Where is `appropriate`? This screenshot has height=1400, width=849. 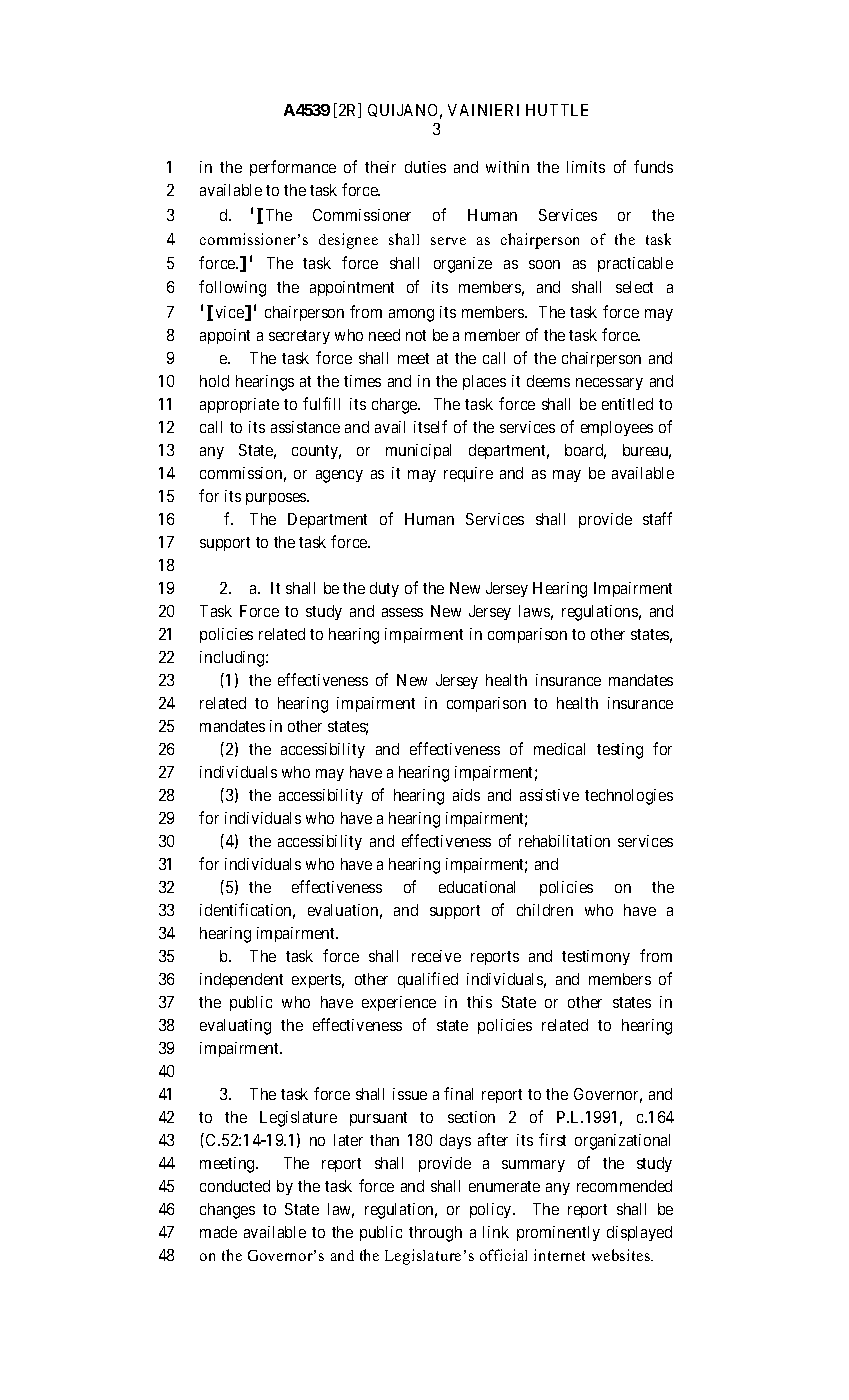 appropriate is located at coordinates (239, 405).
